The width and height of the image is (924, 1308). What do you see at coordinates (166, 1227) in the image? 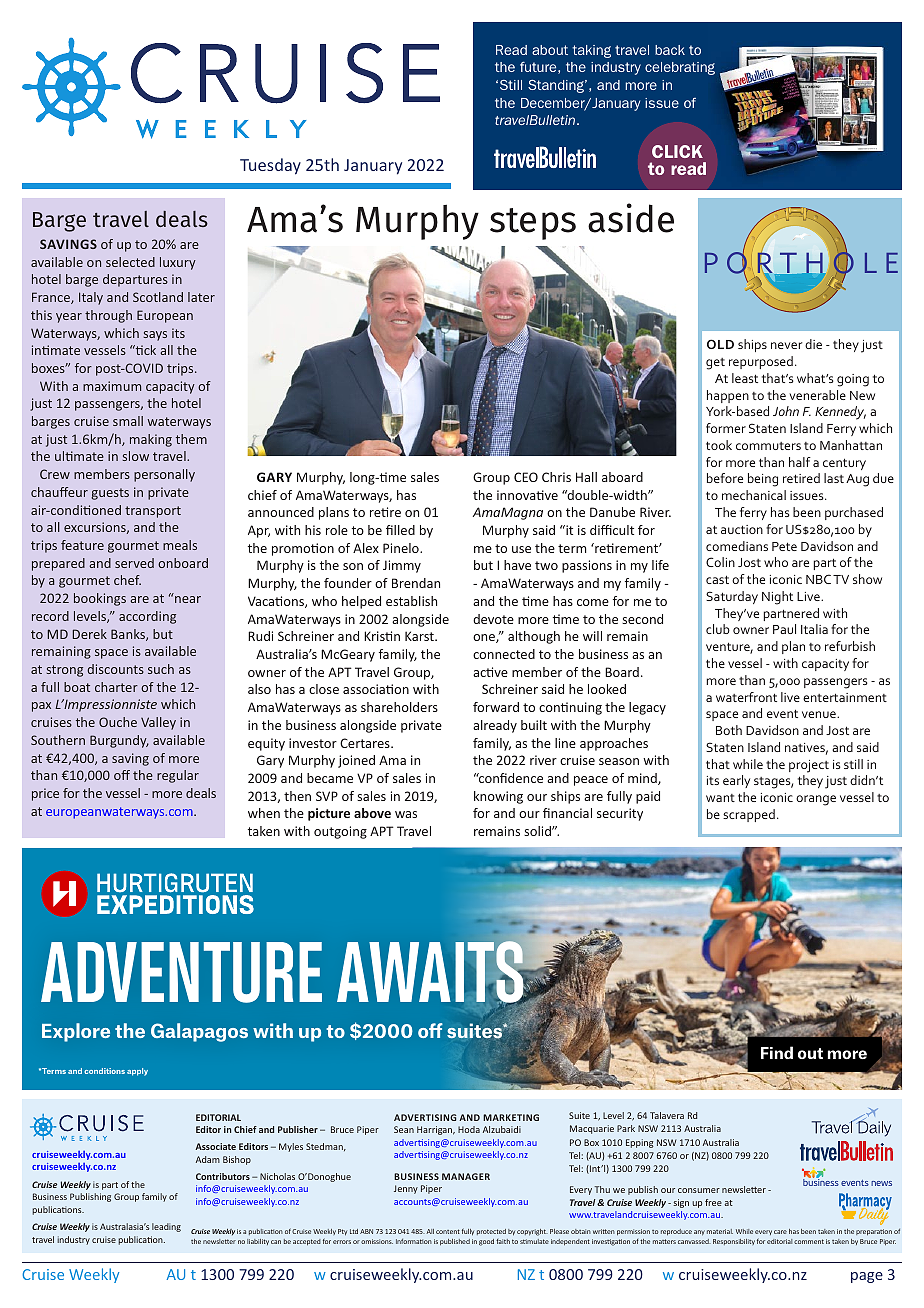
I see `leading` at bounding box center [166, 1227].
